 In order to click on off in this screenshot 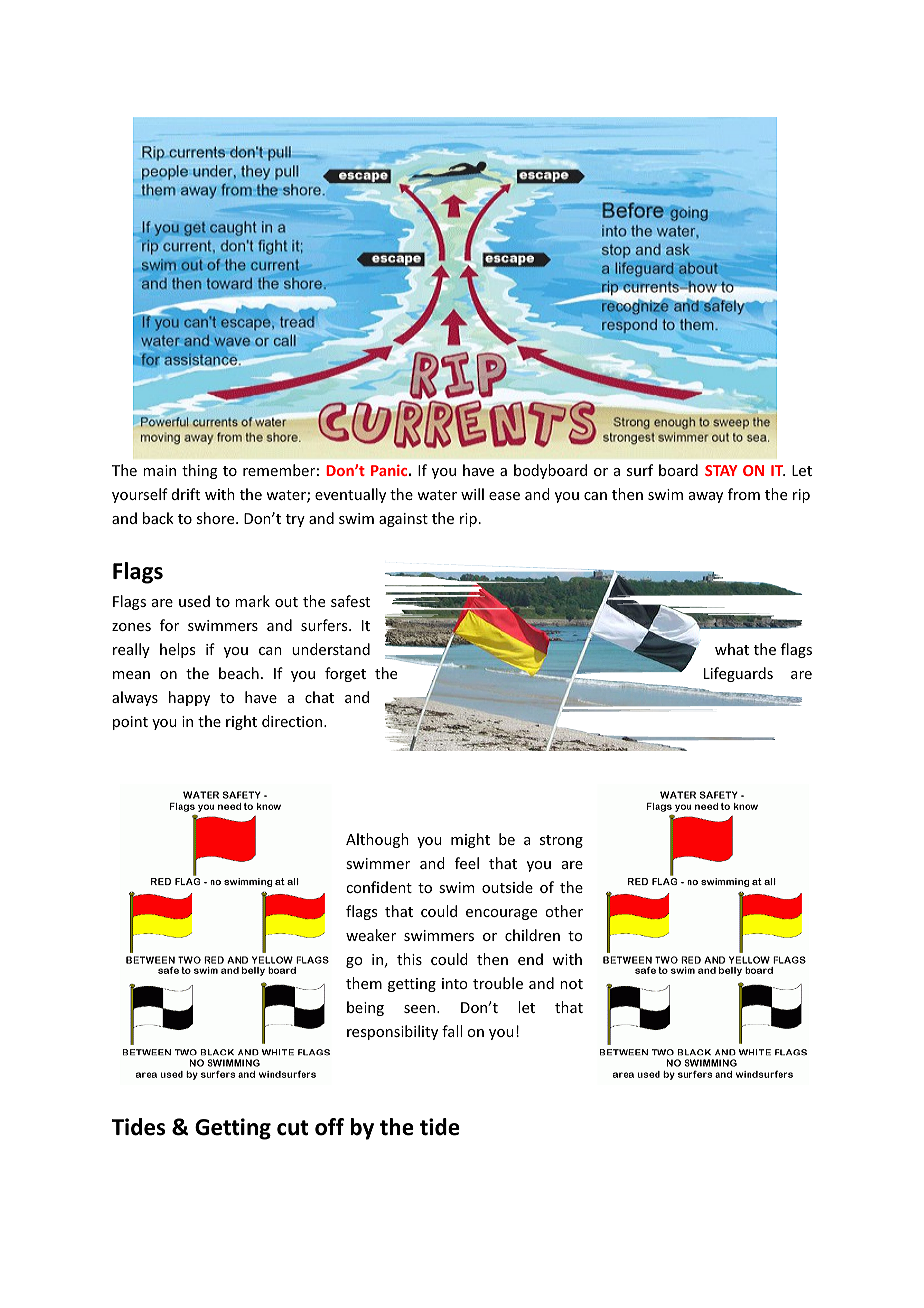, I will do `click(329, 1127)`.
